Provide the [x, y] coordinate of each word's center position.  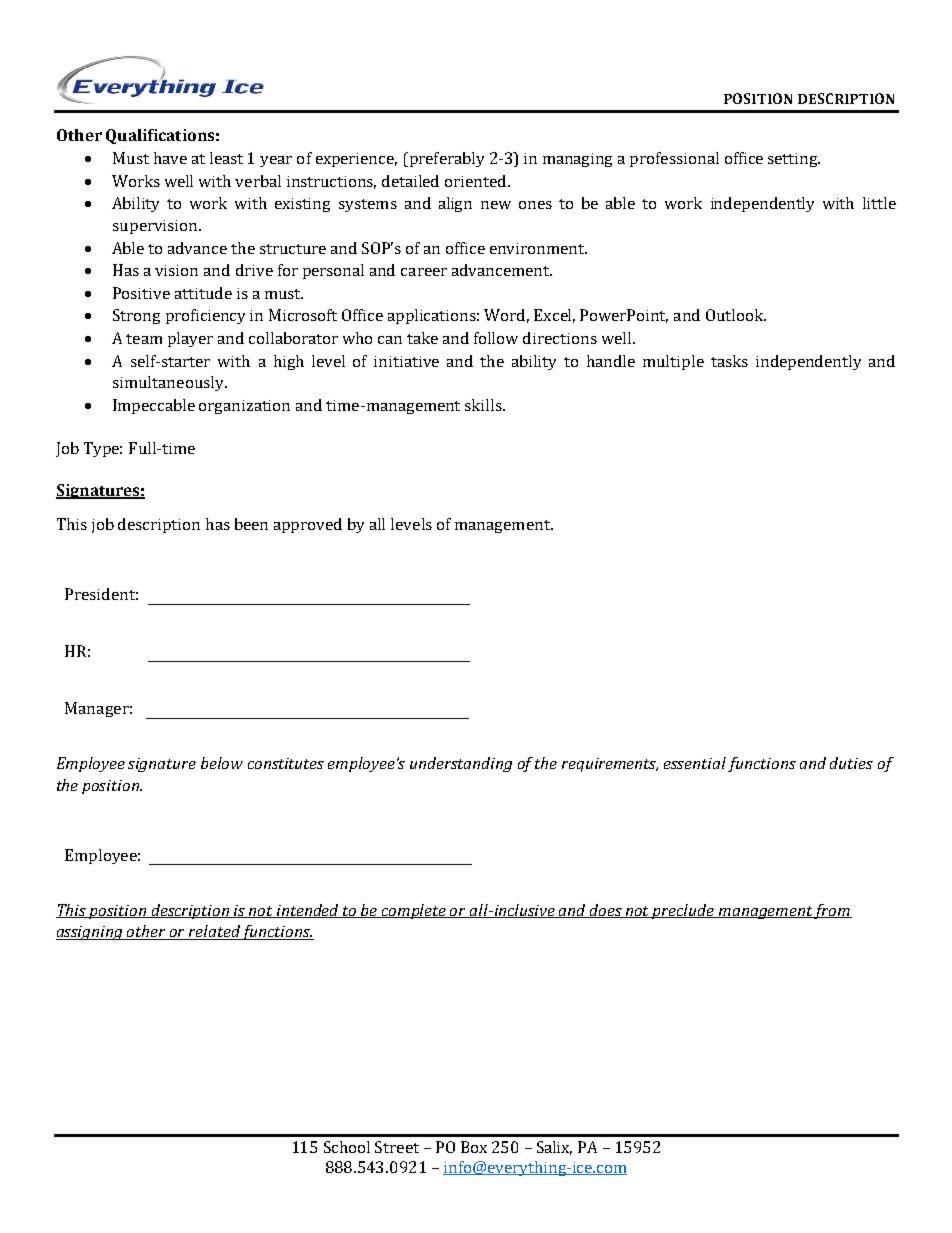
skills [484, 405]
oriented [475, 181]
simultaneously [169, 383]
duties [851, 763]
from [832, 911]
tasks [729, 361]
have [170, 158]
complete [414, 911]
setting [794, 160]
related [214, 932]
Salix [554, 1148]
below [222, 763]
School [347, 1147]
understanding [461, 764]
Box [474, 1147]
